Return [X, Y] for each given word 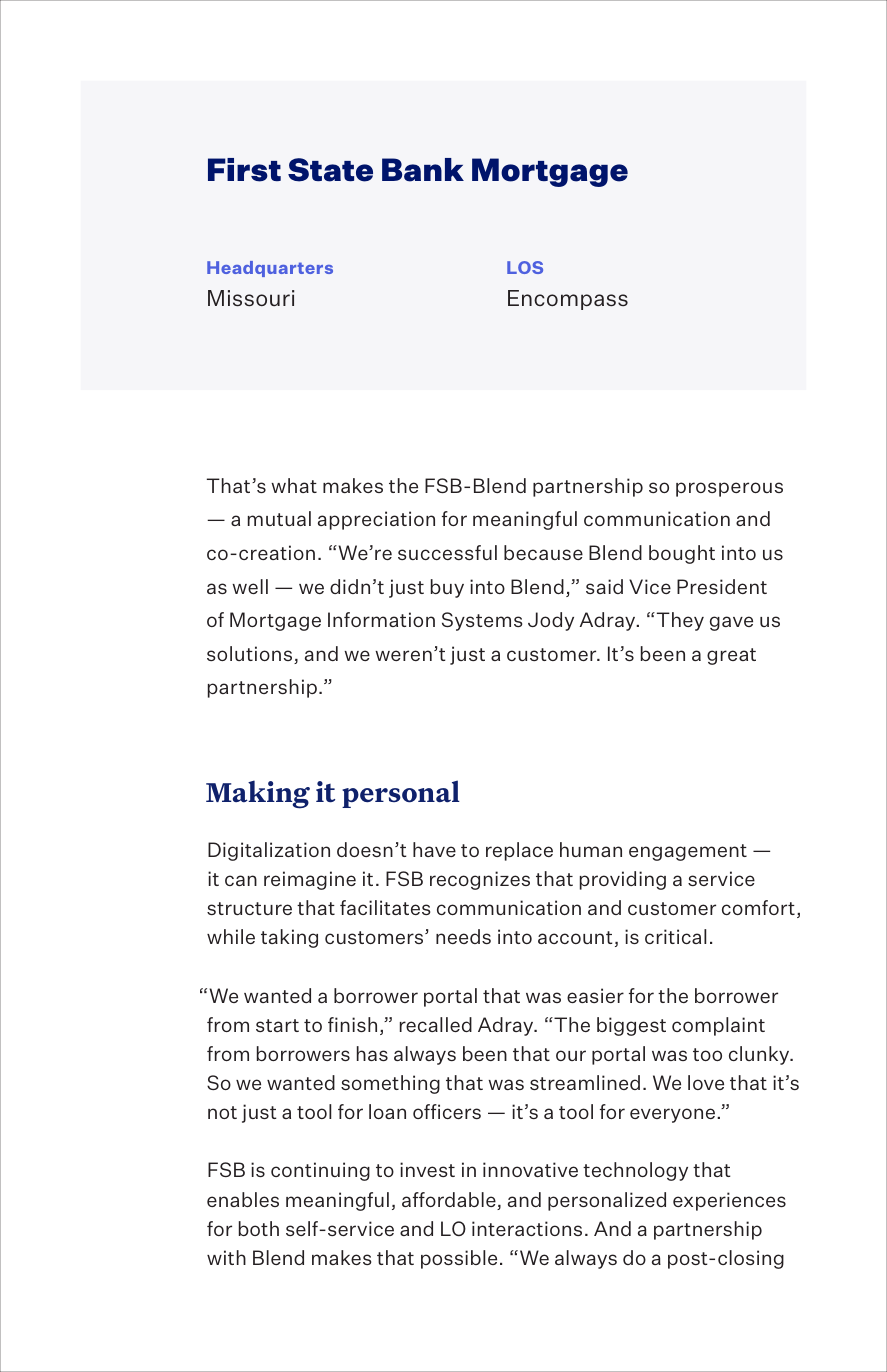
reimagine [310, 880]
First [244, 170]
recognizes [480, 880]
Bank [423, 170]
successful [447, 552]
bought [682, 554]
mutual [279, 518]
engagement [688, 852]
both [259, 1228]
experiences [729, 1201]
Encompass [568, 300]
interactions [527, 1228]
